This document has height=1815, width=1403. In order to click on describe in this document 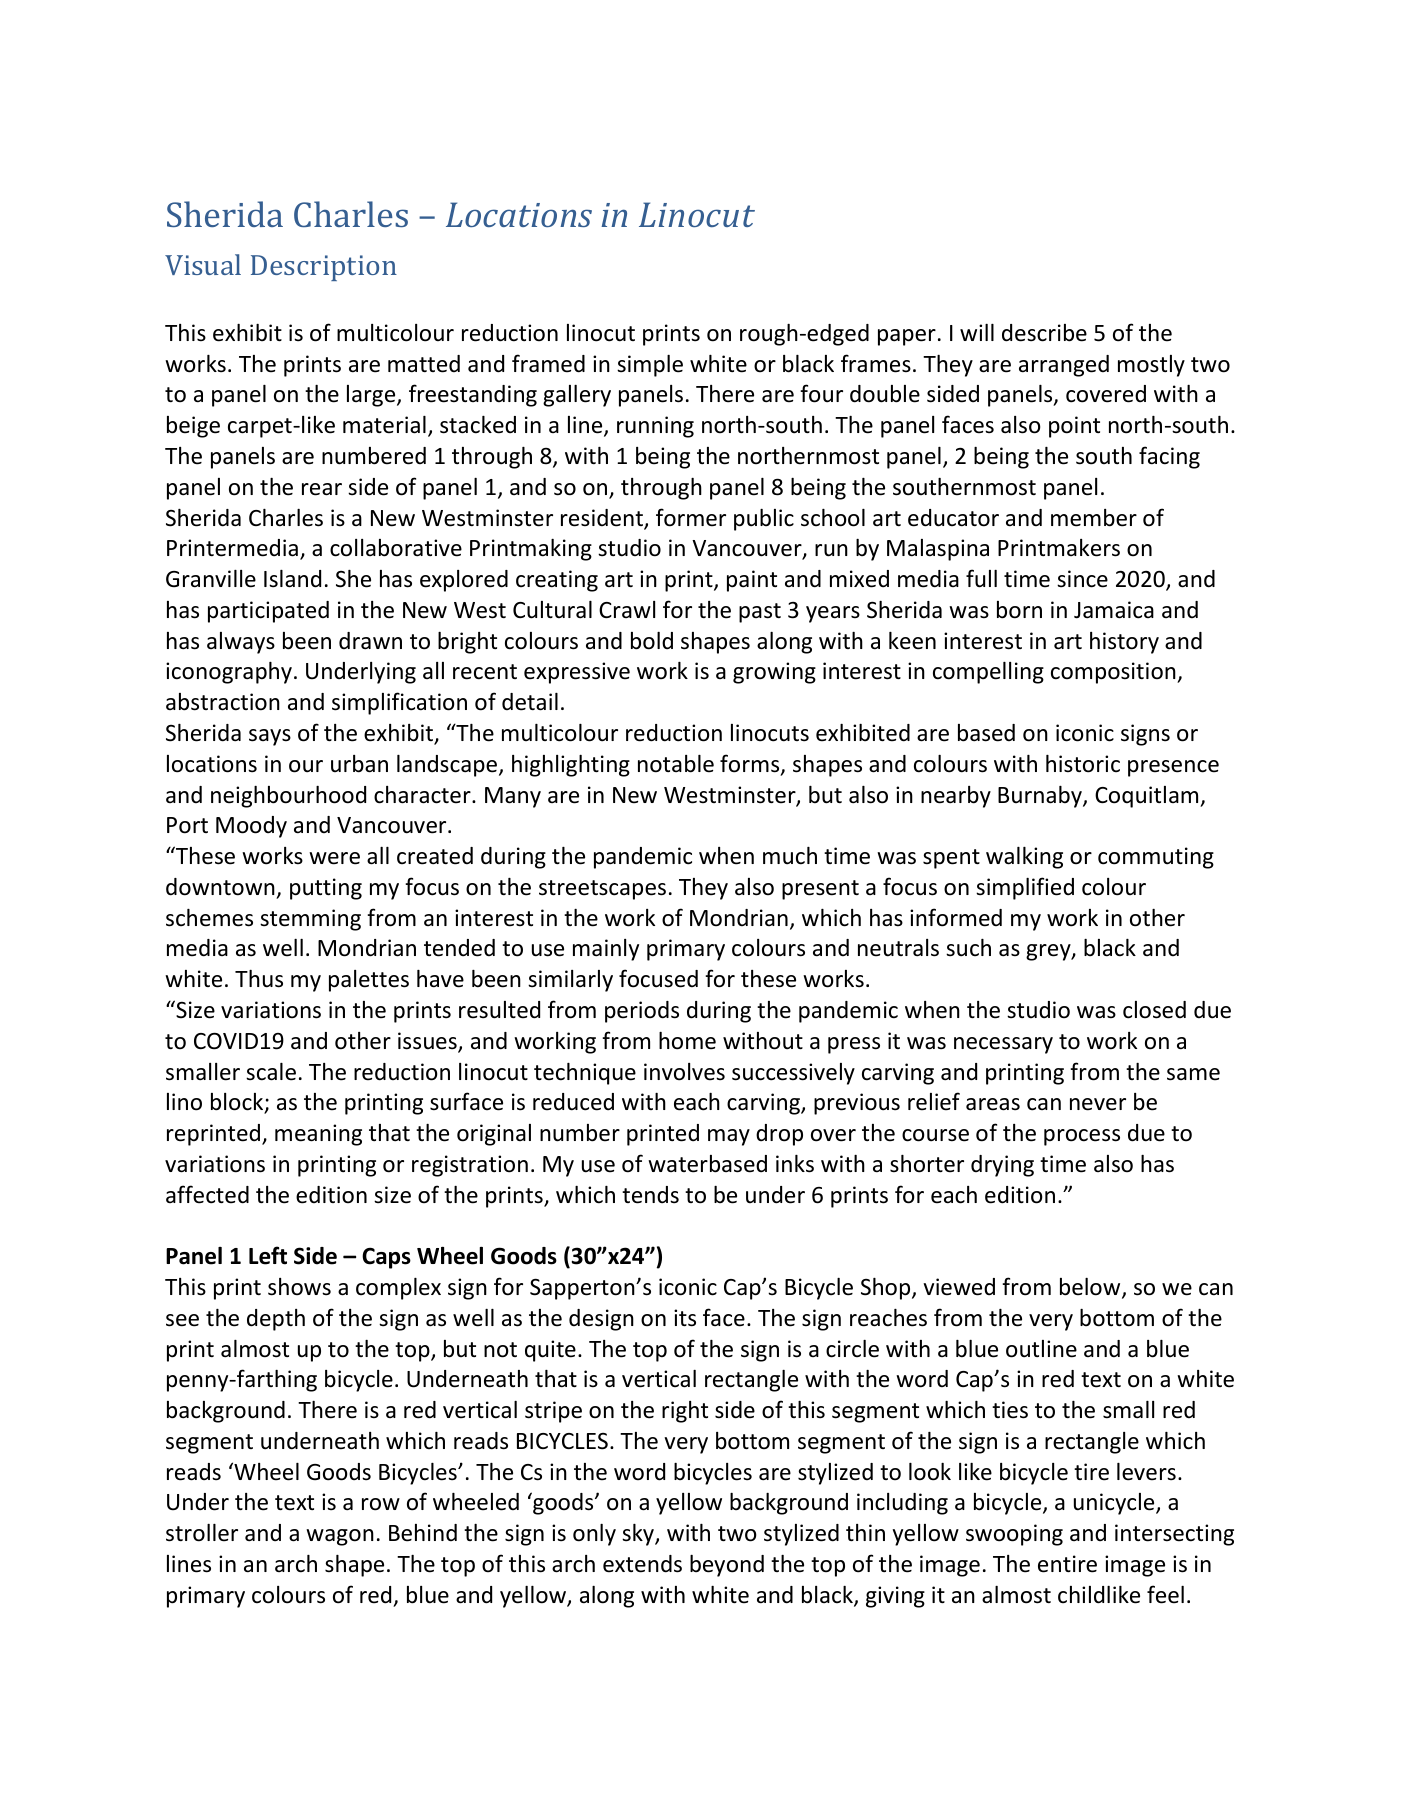, I will do `click(1044, 333)`.
